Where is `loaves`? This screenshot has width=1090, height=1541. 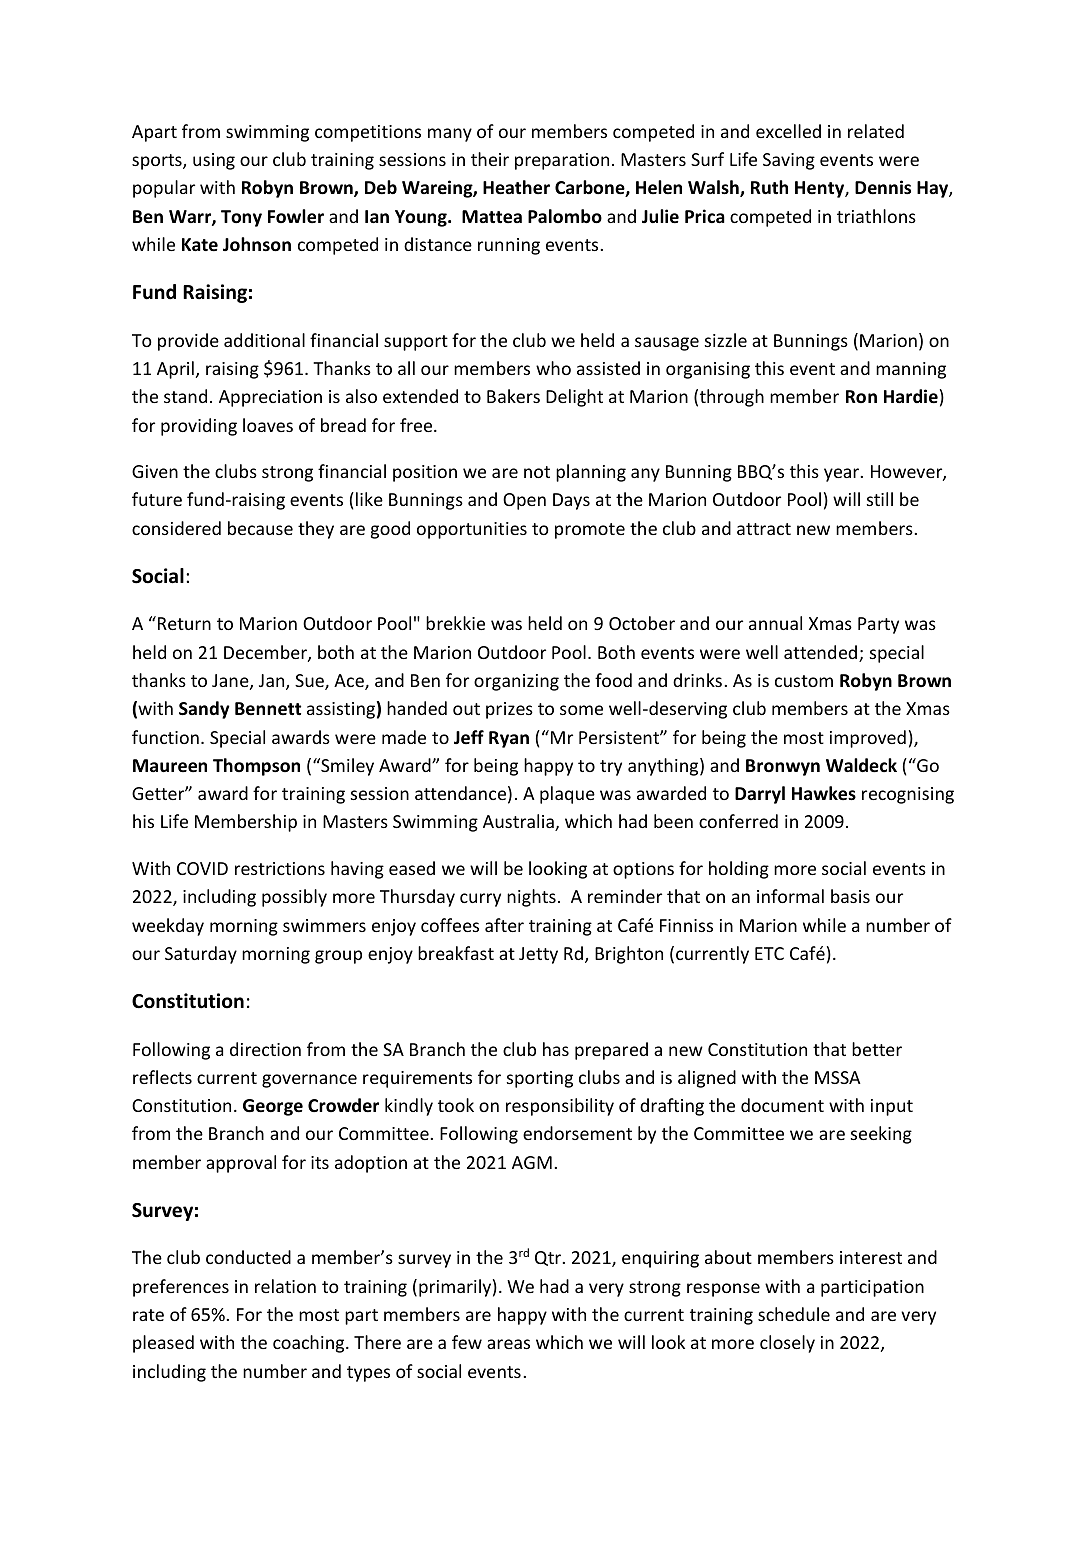
loaves is located at coordinates (268, 425).
